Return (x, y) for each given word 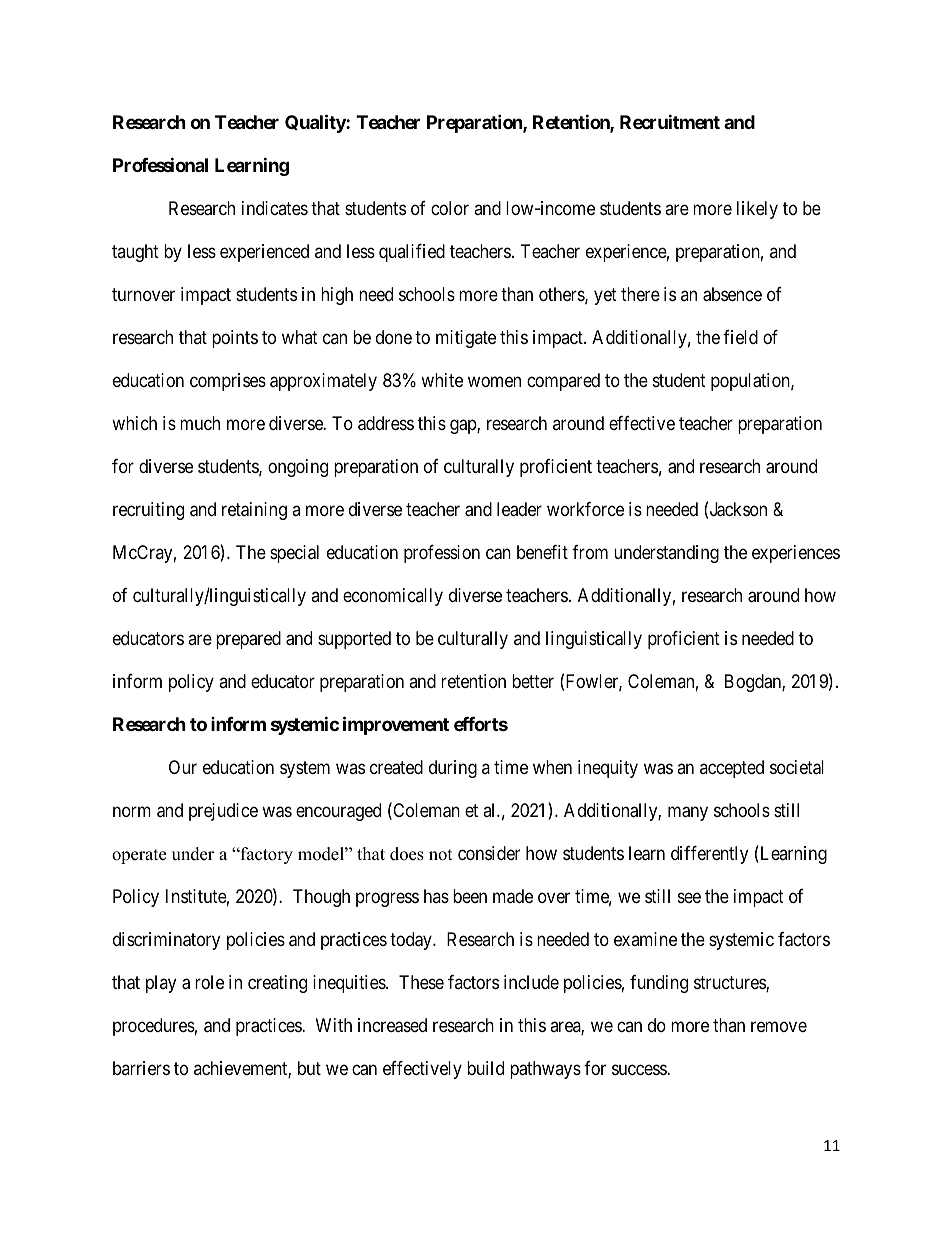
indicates (275, 208)
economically (393, 597)
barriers (141, 1068)
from (590, 552)
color (450, 208)
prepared (248, 640)
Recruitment (670, 121)
